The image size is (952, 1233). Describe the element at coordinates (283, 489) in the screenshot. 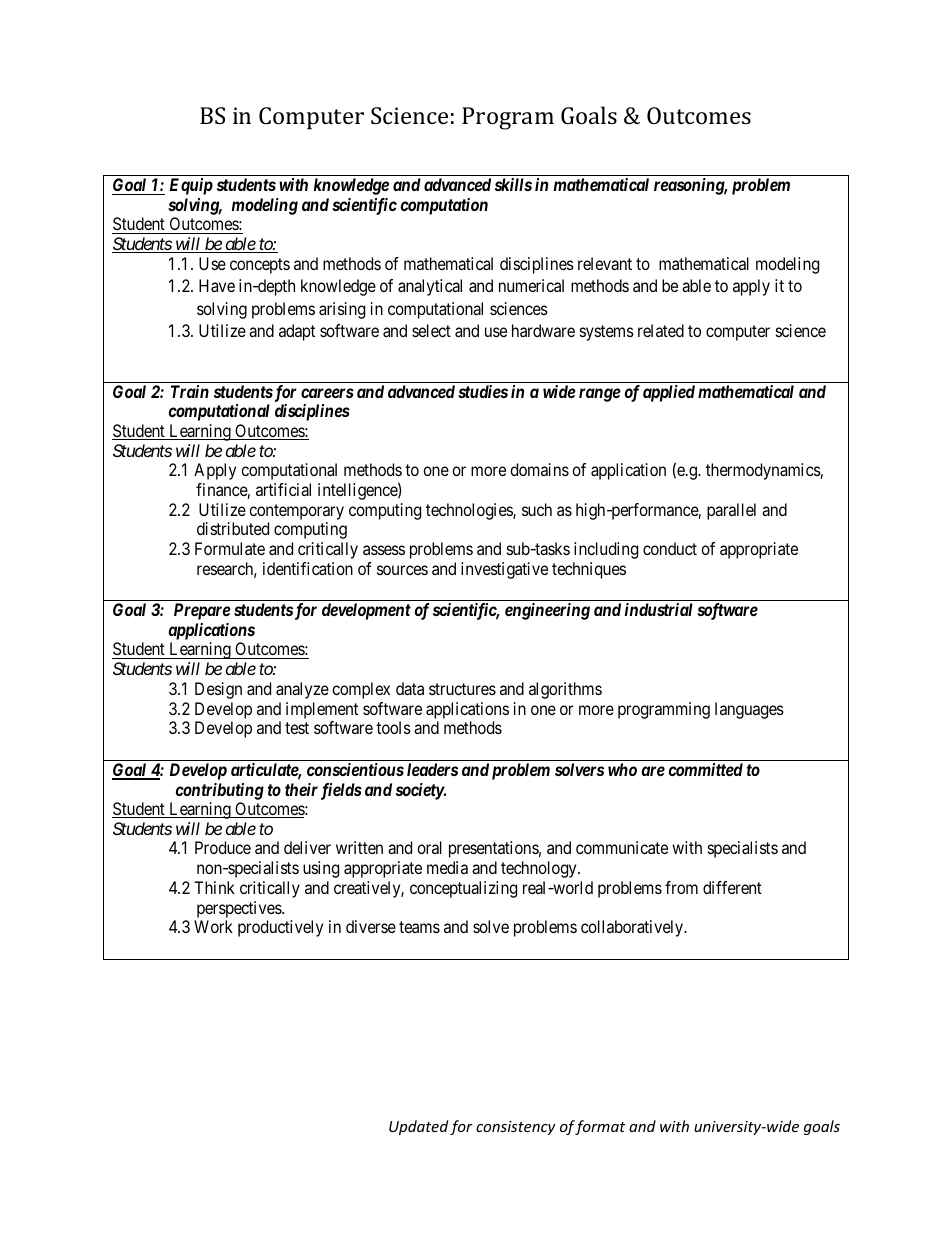

I see `artificial` at that location.
